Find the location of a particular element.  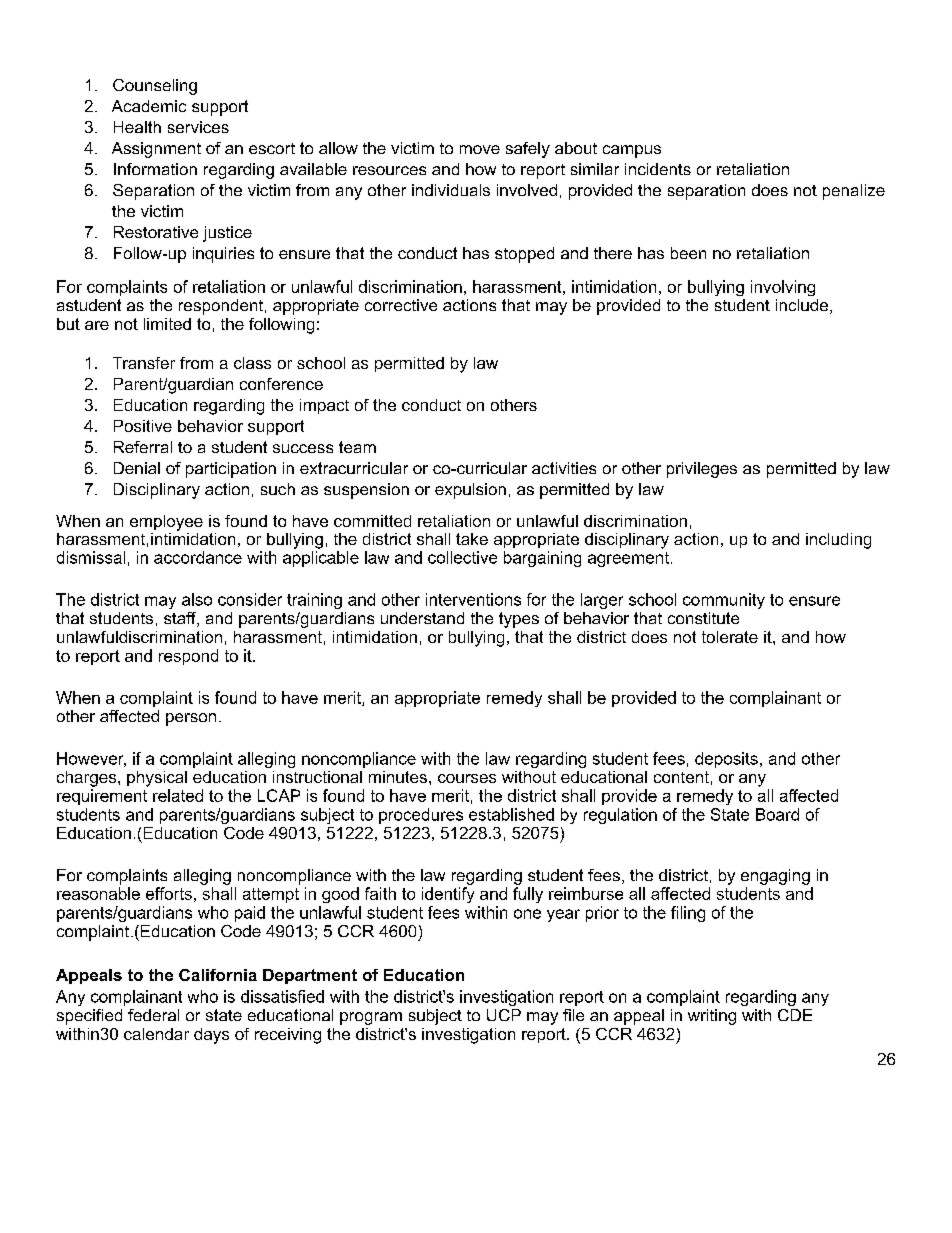

limited is located at coordinates (167, 324).
